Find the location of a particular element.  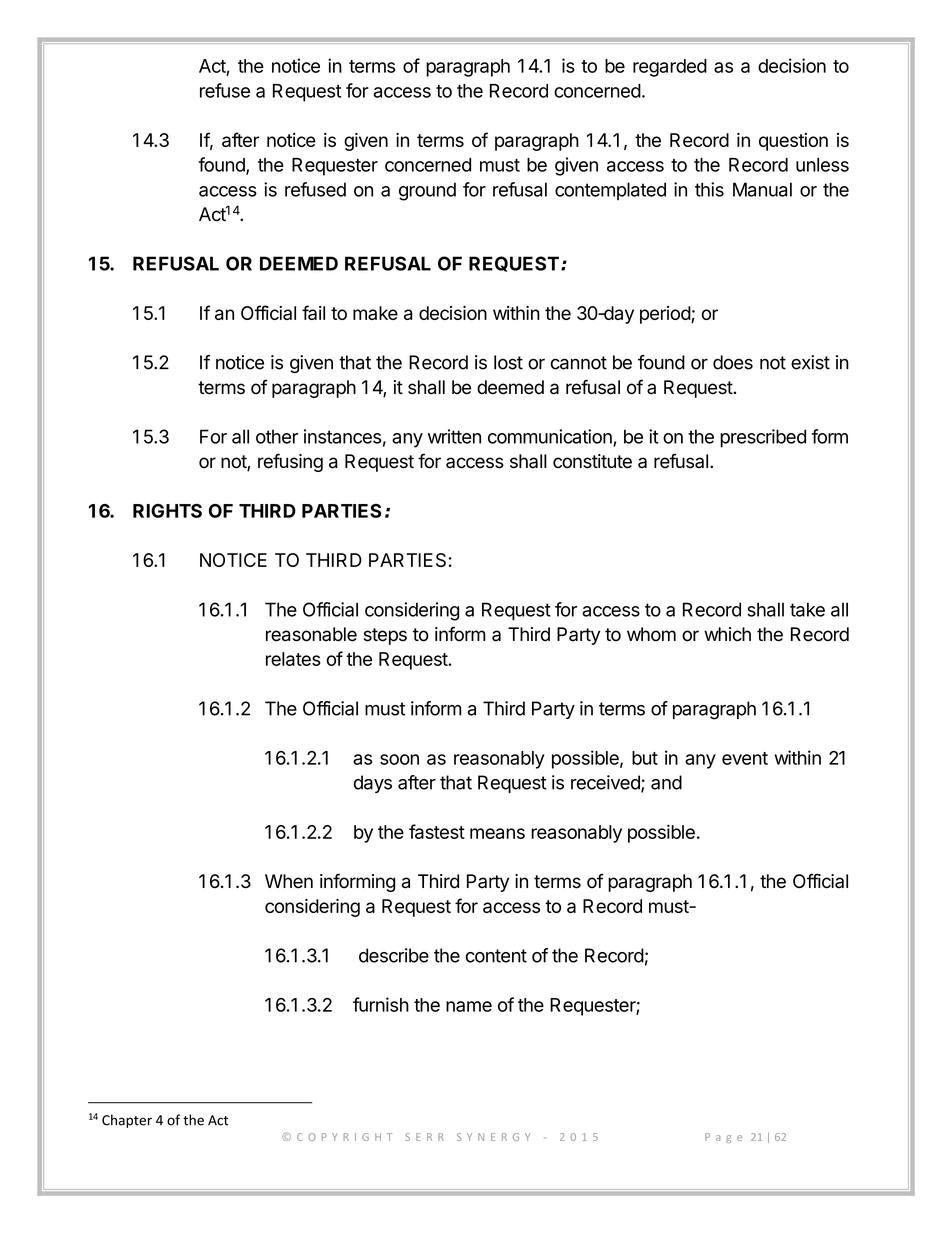

does is located at coordinates (733, 362).
